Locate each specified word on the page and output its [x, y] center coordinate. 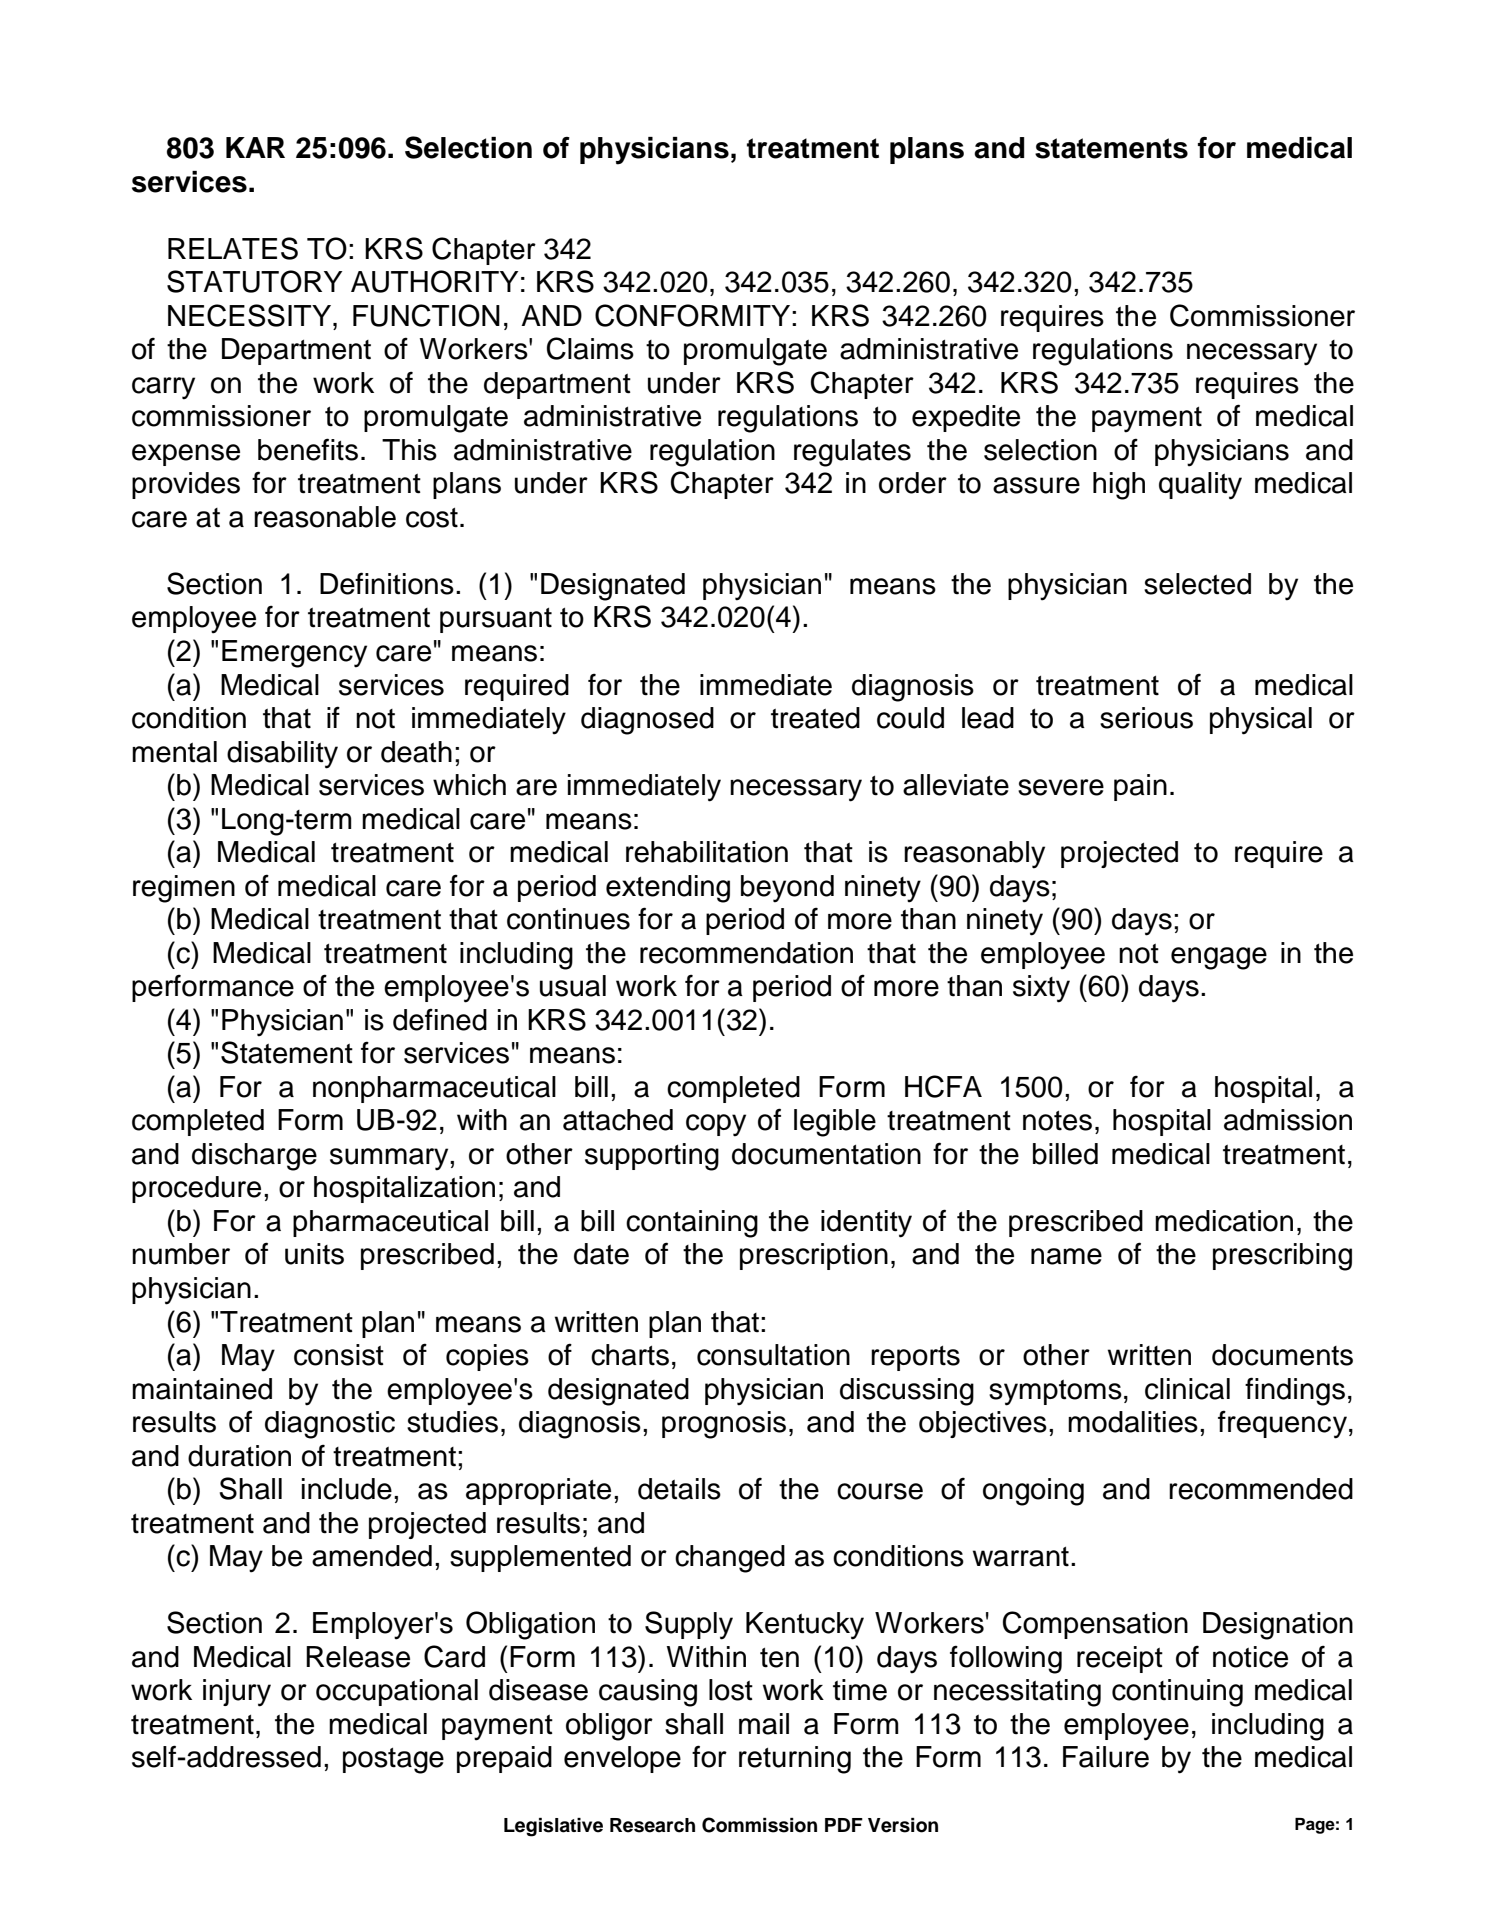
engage [1219, 958]
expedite [966, 418]
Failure [1106, 1757]
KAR [255, 147]
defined [440, 1019]
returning [795, 1760]
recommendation [746, 953]
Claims [590, 348]
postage [393, 1761]
